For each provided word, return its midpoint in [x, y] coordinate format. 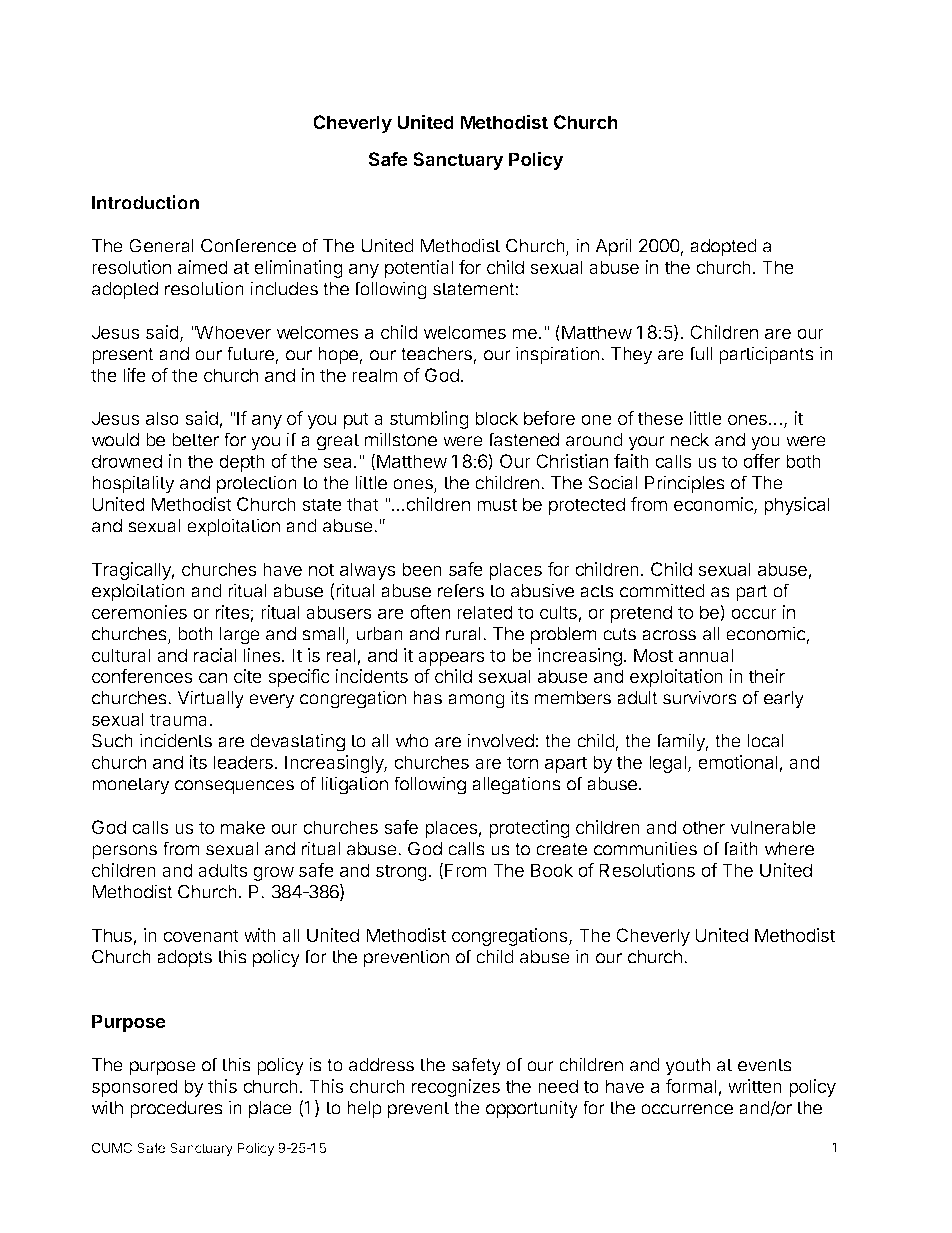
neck [690, 440]
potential [419, 269]
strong [402, 872]
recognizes [456, 1088]
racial [215, 655]
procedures [176, 1110]
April [613, 247]
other [704, 827]
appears [451, 658]
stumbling [429, 420]
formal [692, 1087]
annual [706, 655]
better [195, 440]
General [161, 245]
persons [124, 852]
